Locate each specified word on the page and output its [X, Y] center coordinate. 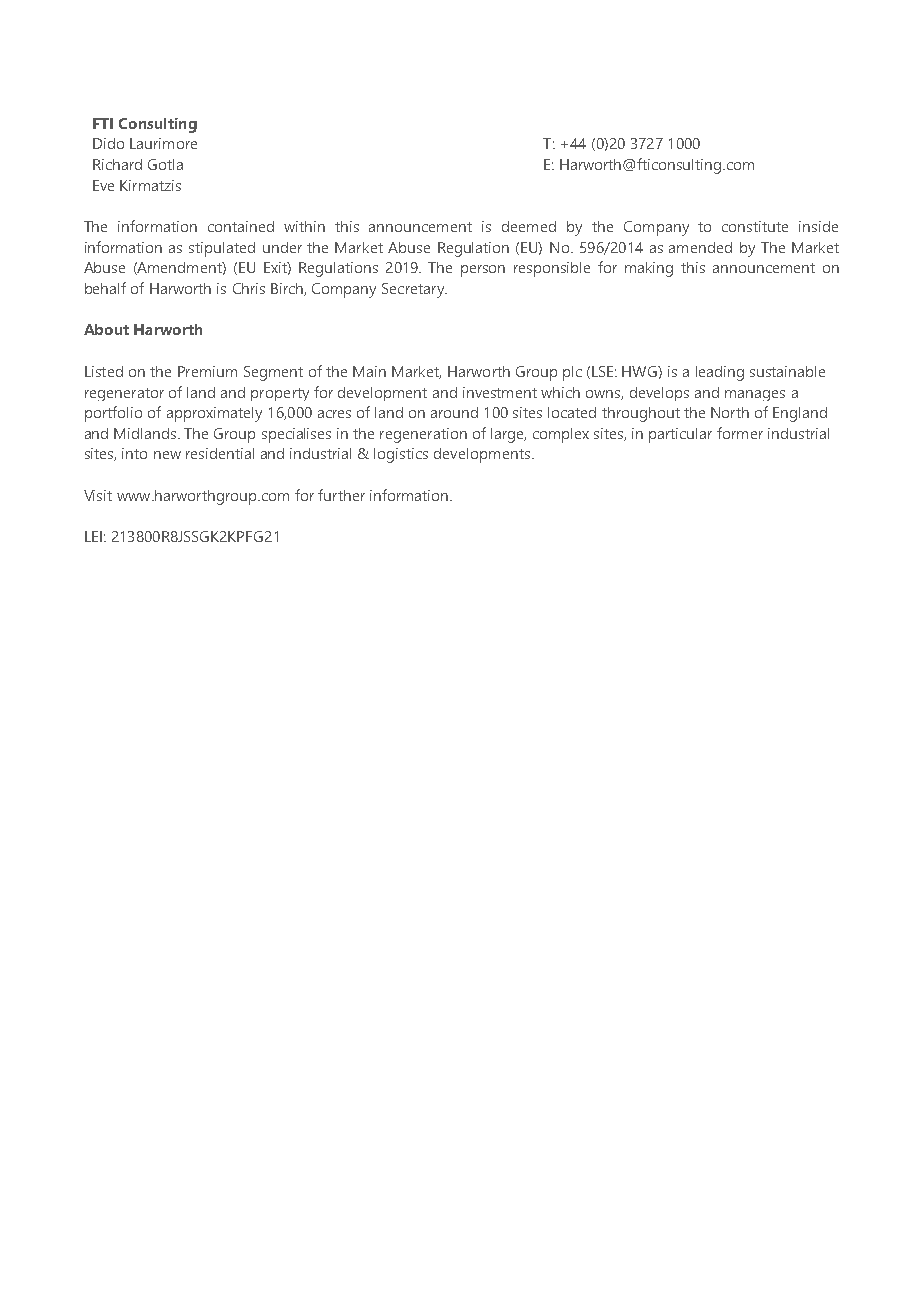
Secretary [414, 290]
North [730, 412]
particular [680, 435]
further [341, 495]
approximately [214, 414]
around [454, 412]
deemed [529, 226]
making [649, 269]
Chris [249, 288]
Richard [117, 164]
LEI [93, 536]
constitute [755, 226]
